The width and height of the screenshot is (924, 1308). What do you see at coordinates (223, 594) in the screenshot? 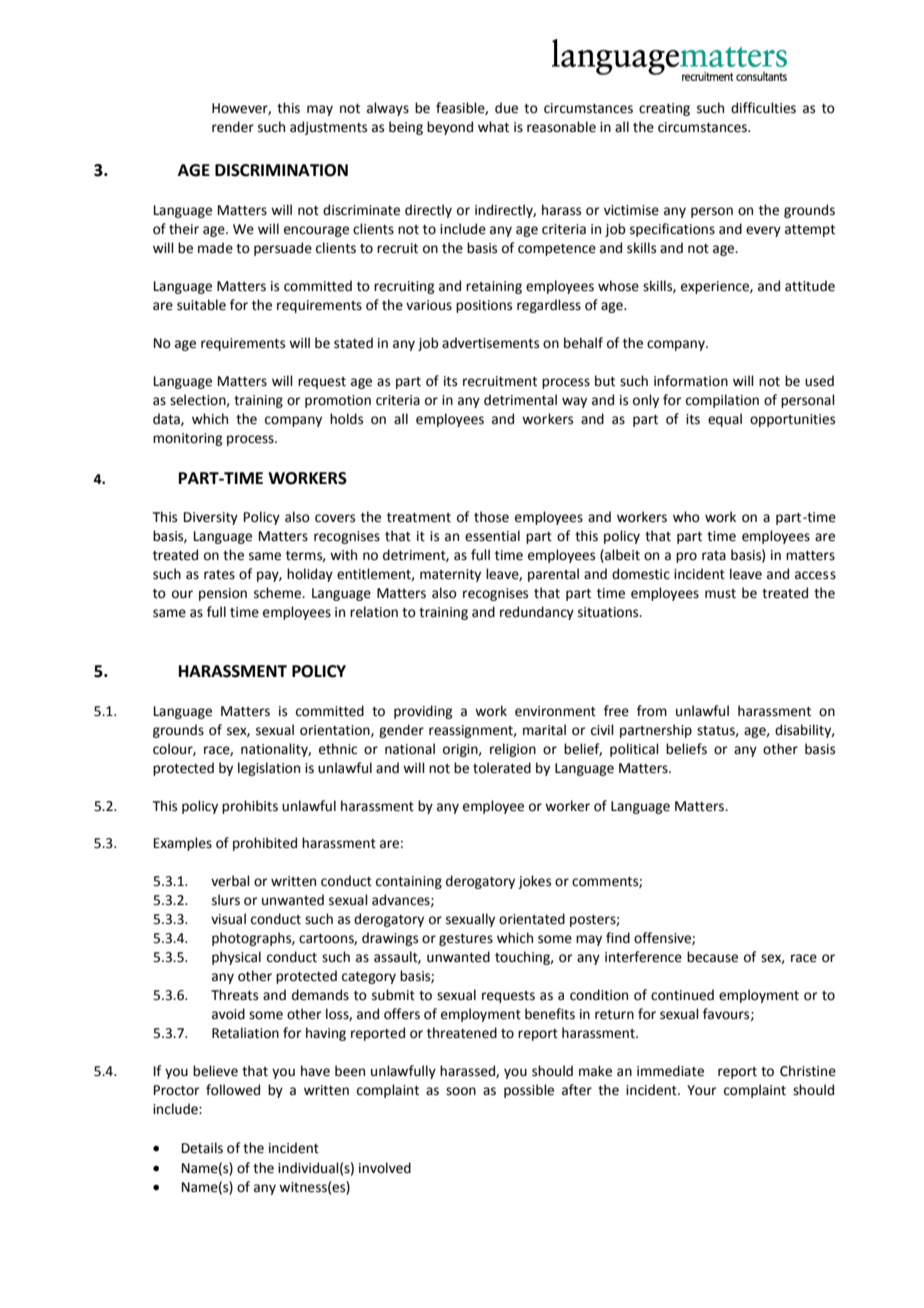
I see `pension` at bounding box center [223, 594].
